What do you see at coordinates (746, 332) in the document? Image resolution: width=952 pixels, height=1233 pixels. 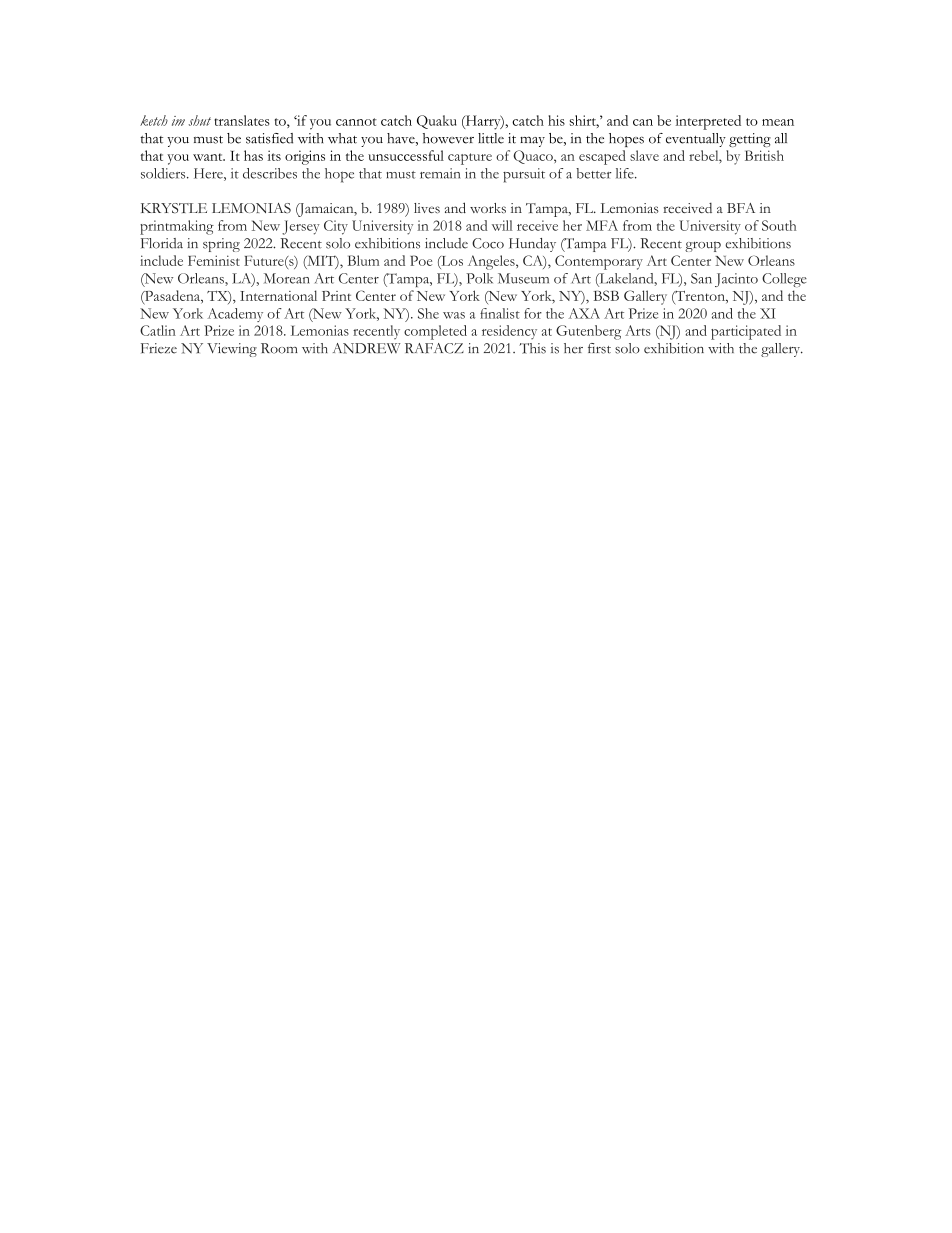 I see `participated` at bounding box center [746, 332].
